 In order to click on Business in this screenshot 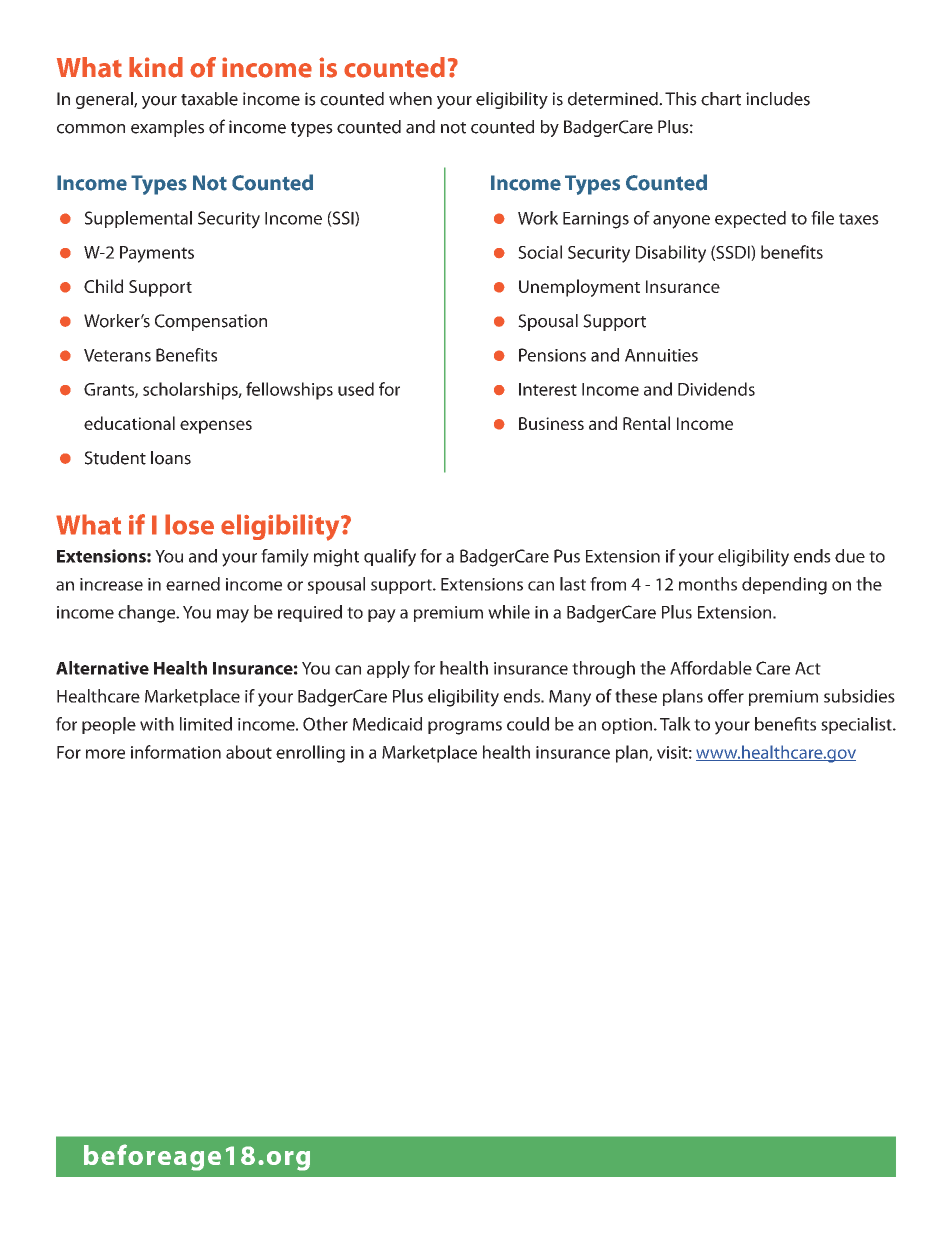, I will do `click(551, 423)`.
